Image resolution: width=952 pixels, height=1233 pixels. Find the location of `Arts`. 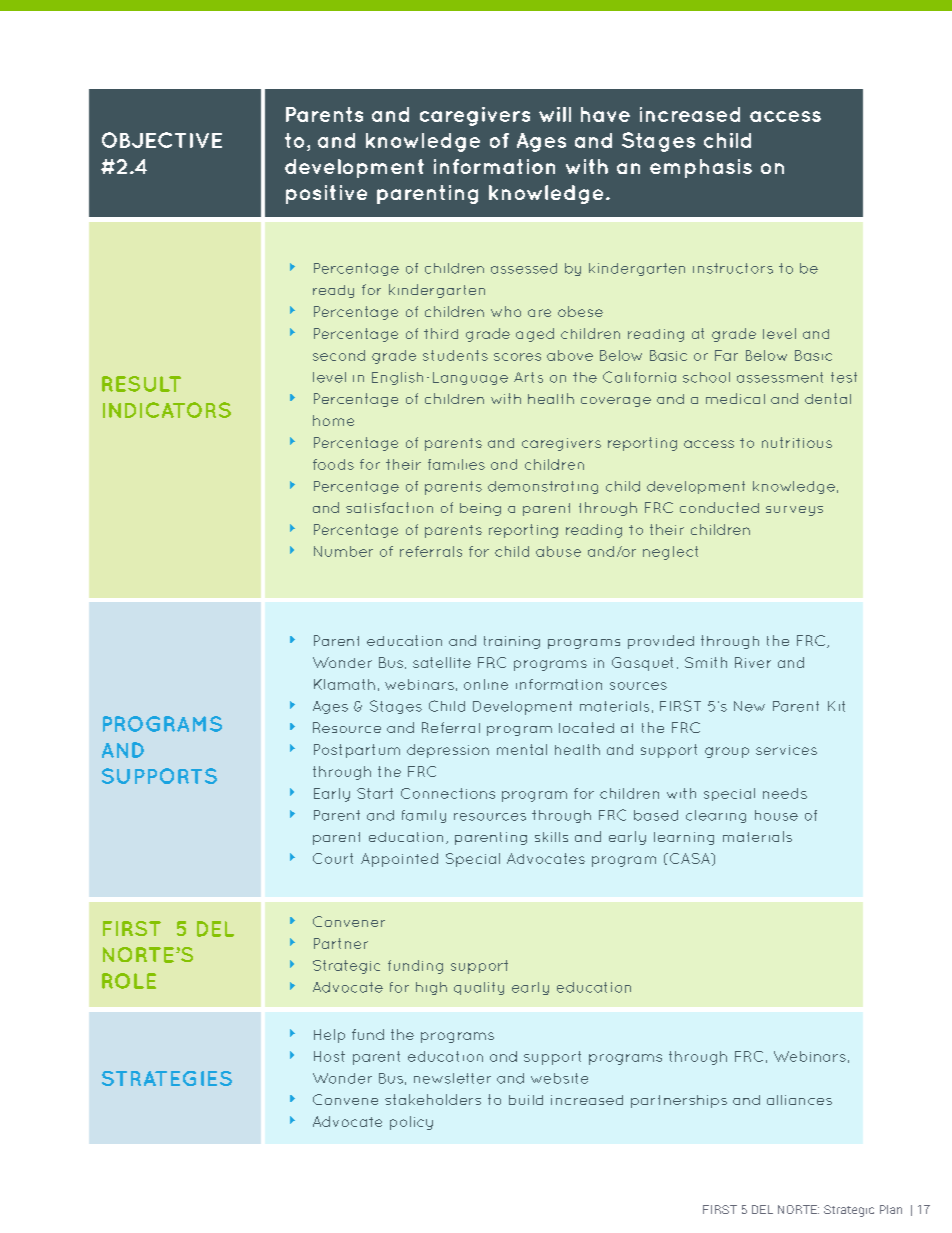

Arts is located at coordinates (528, 377).
